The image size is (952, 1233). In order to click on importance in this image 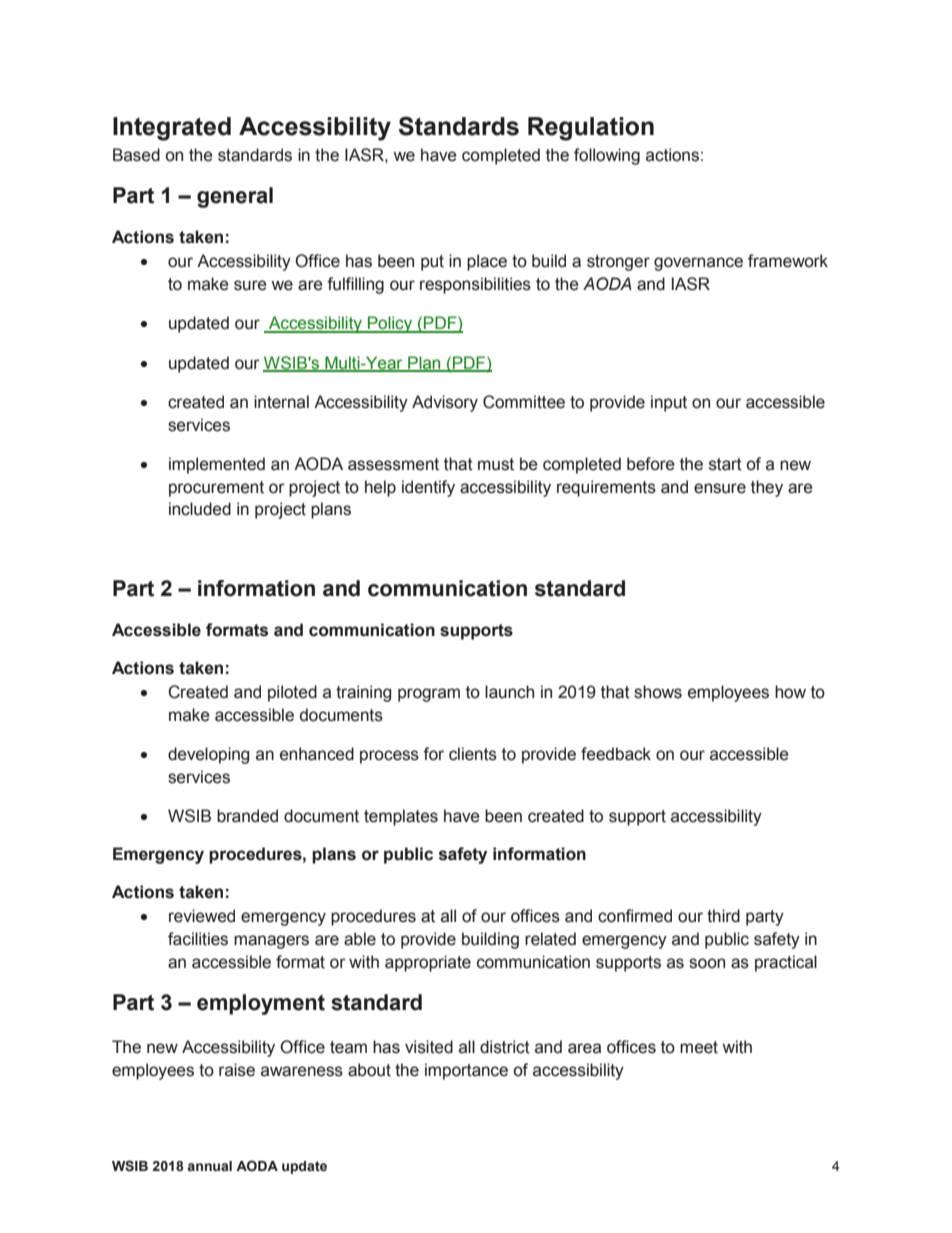, I will do `click(466, 1071)`.
